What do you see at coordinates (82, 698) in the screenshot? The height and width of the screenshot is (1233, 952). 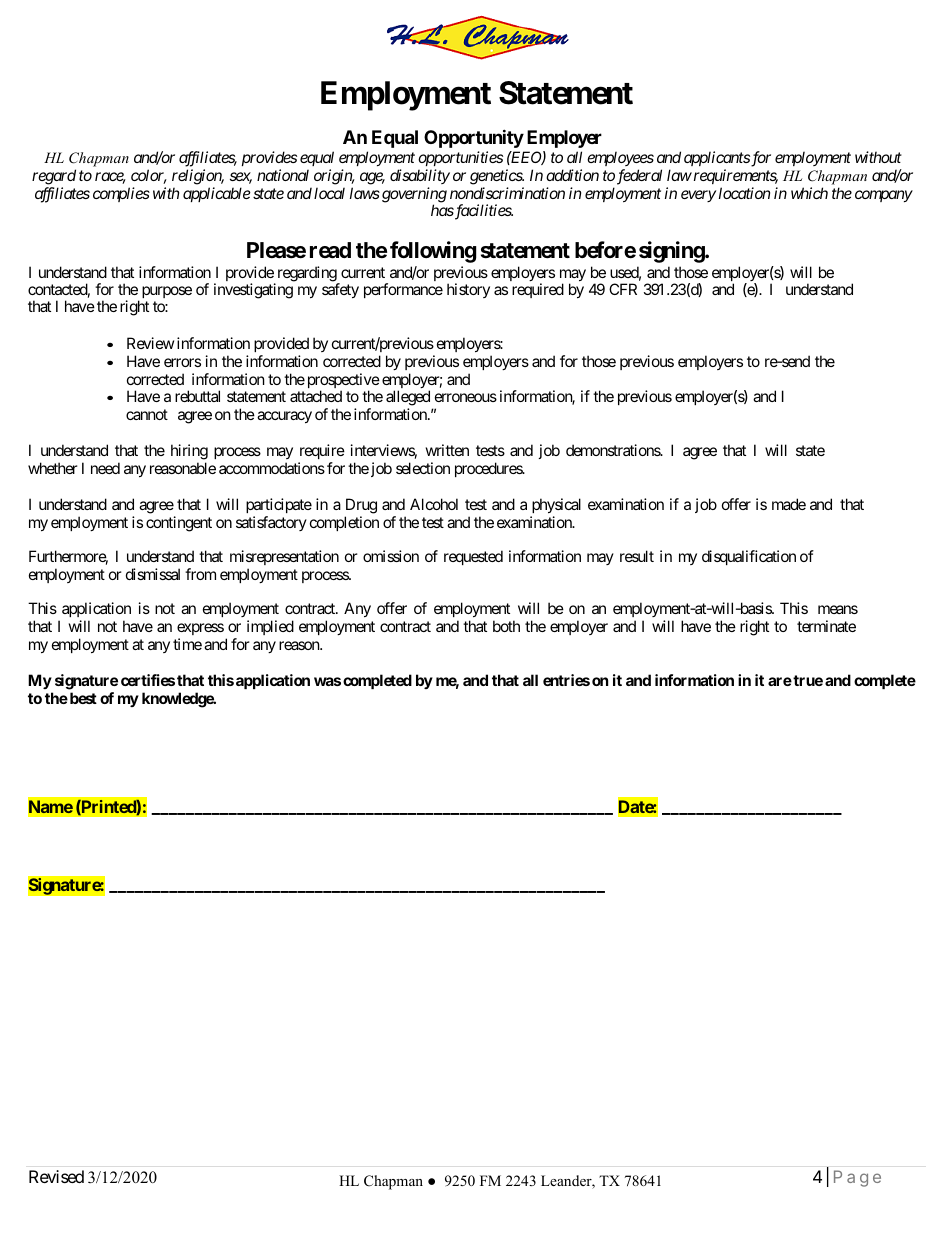 I see `best` at bounding box center [82, 698].
